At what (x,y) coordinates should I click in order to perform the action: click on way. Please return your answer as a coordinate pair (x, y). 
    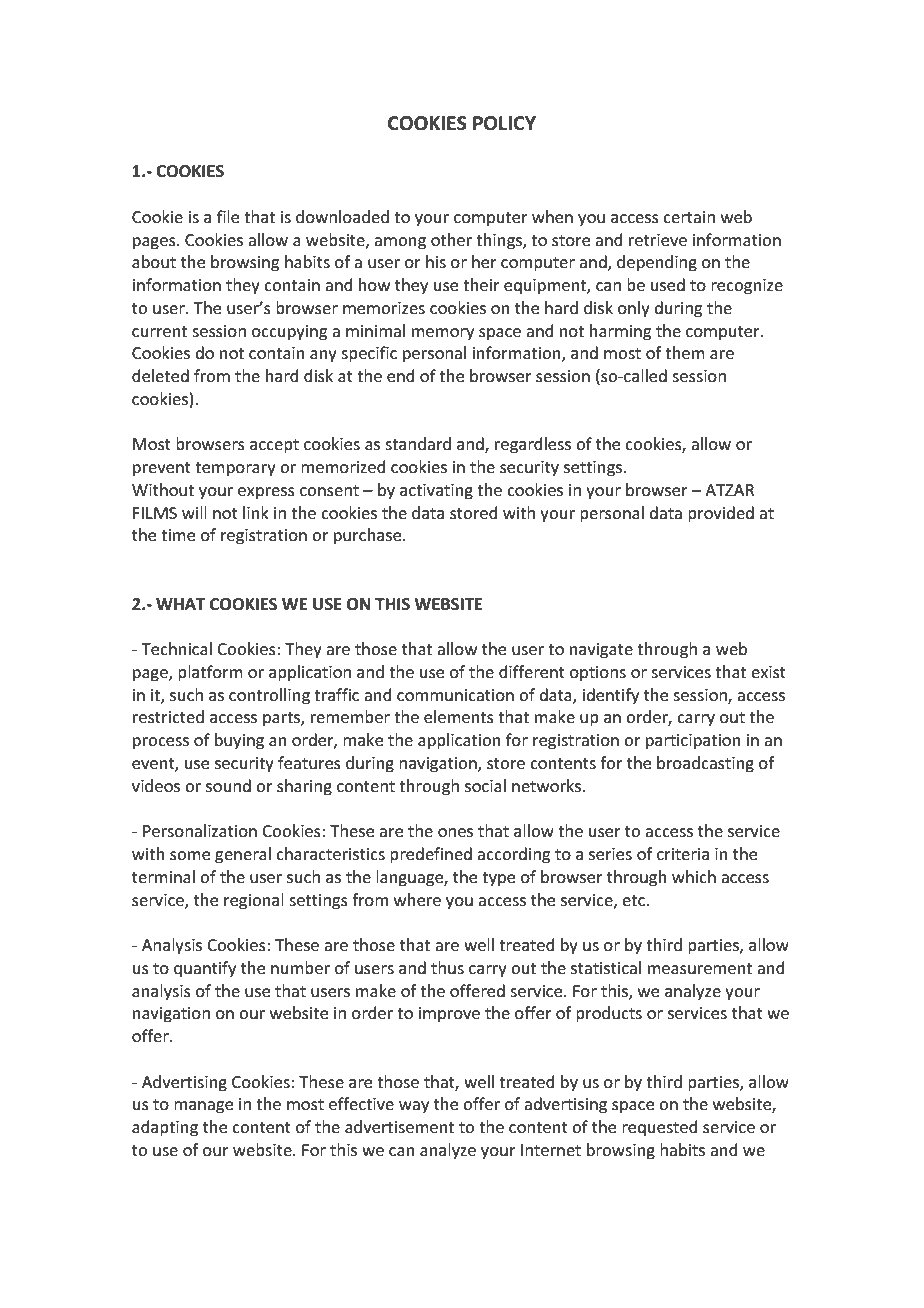
    Looking at the image, I should click on (414, 1107).
